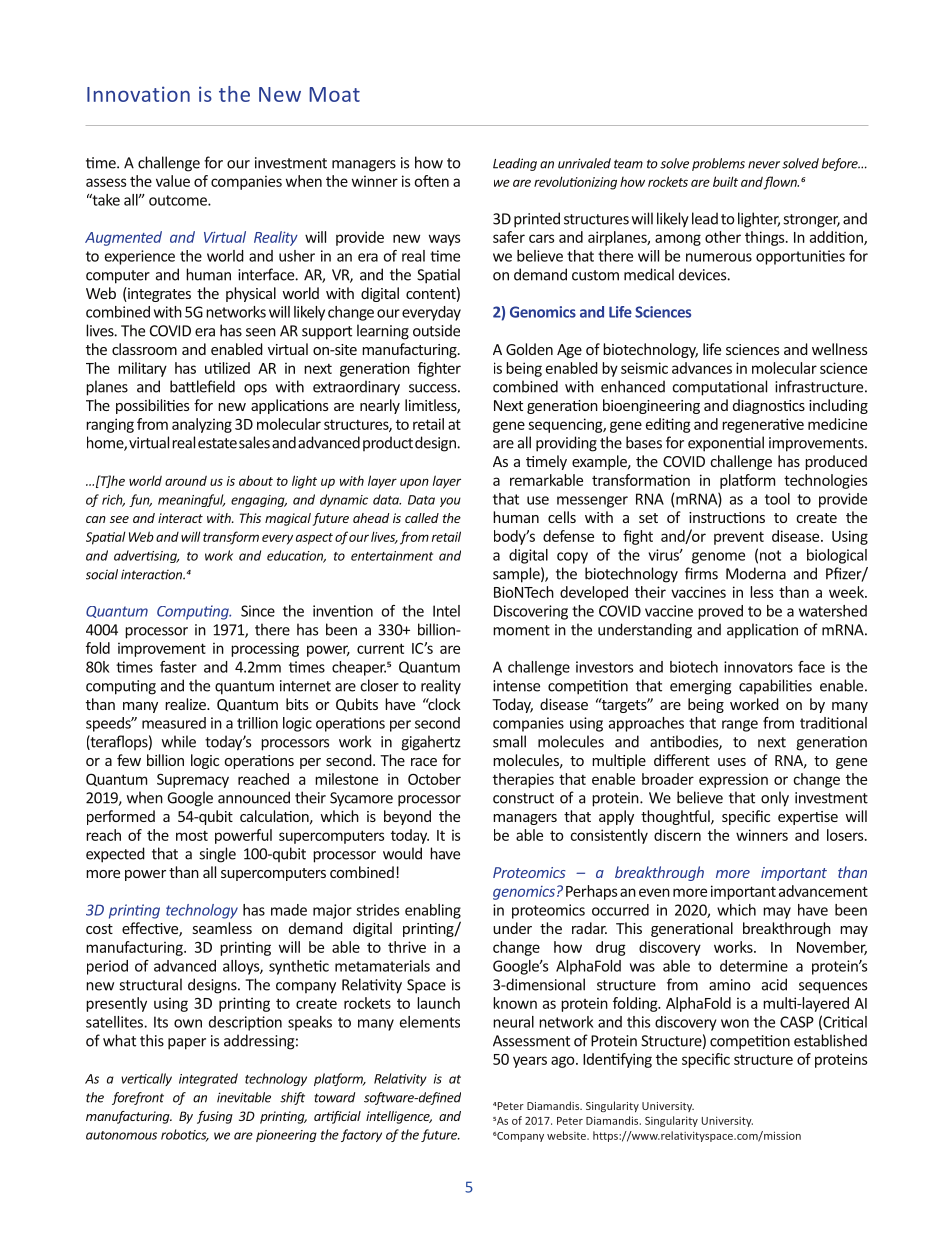  Describe the element at coordinates (720, 612) in the page. I see `proved` at that location.
